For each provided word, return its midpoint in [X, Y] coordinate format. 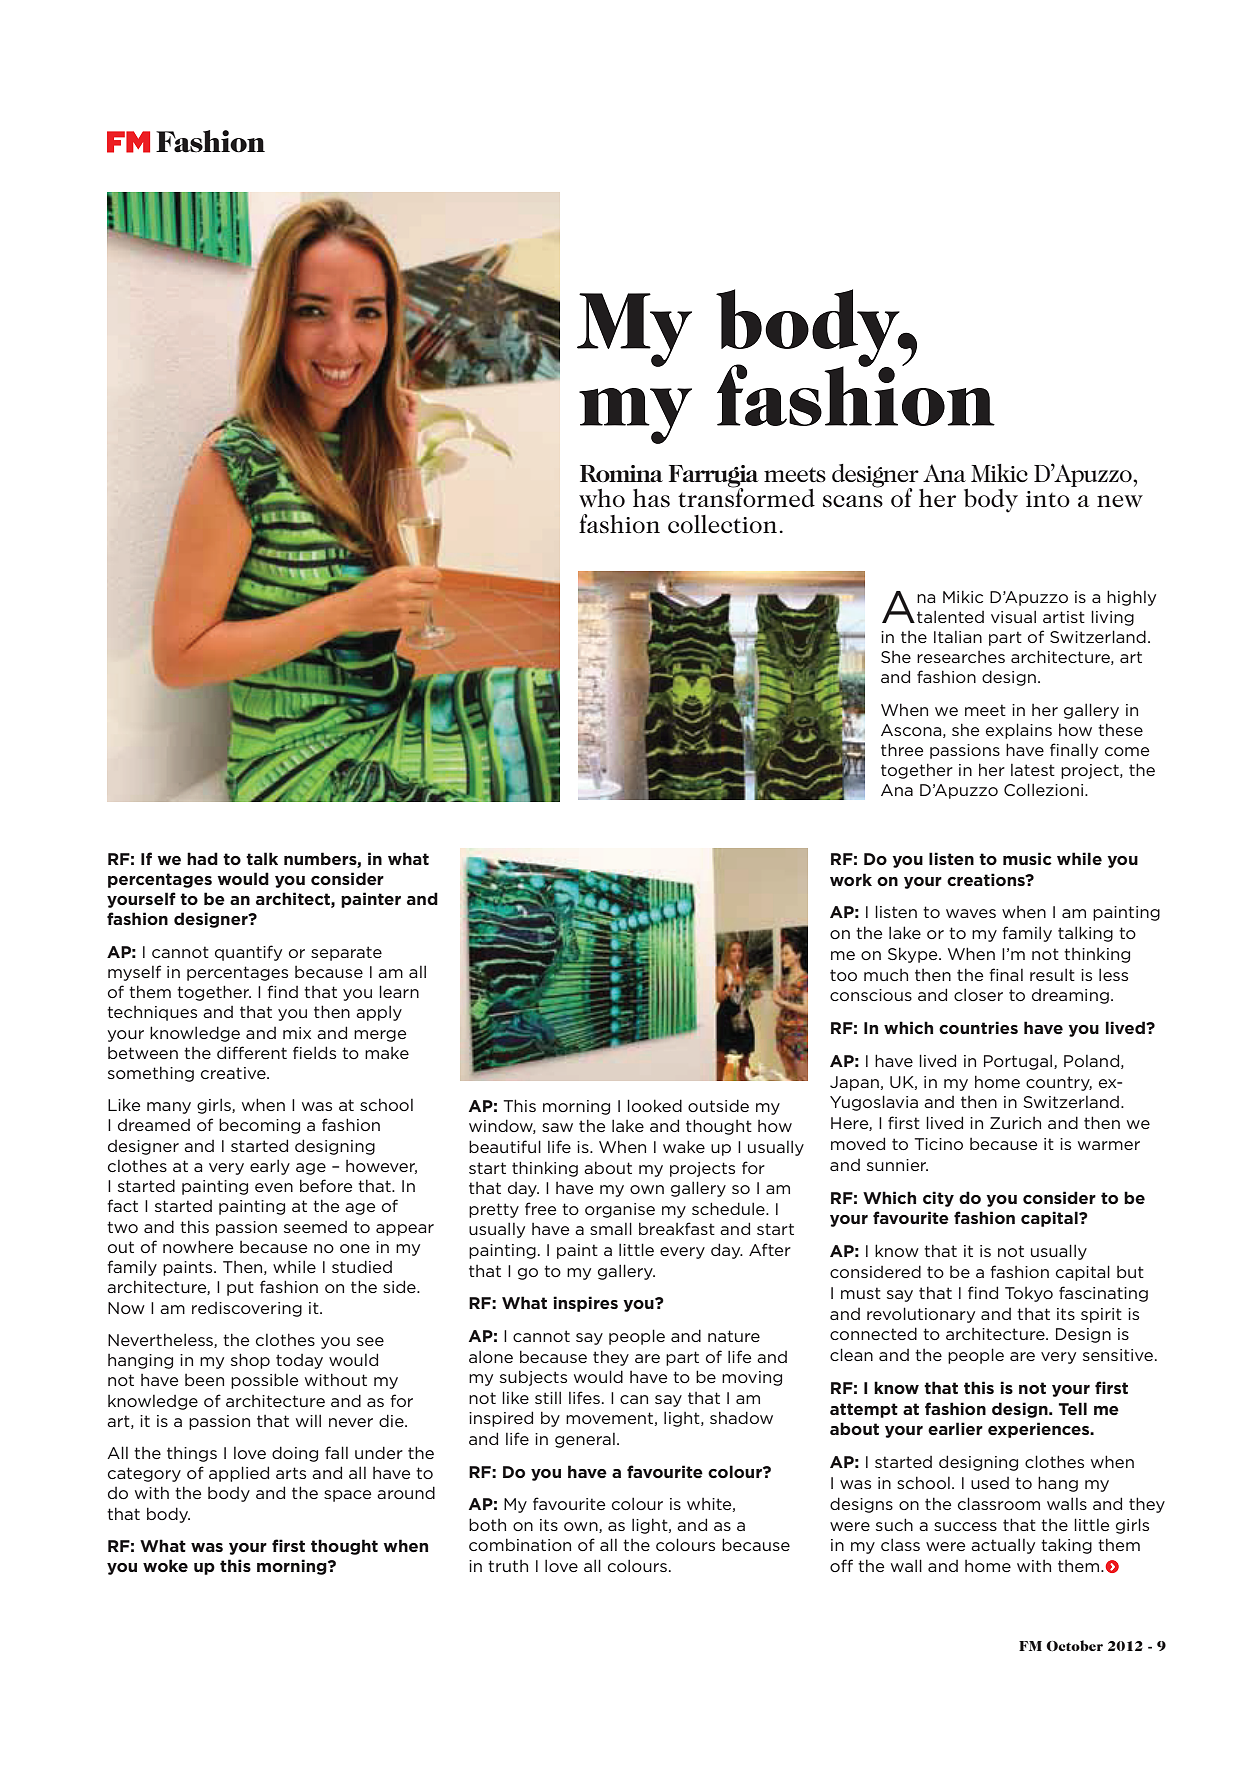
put [240, 1288]
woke [165, 1565]
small [611, 1228]
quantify [248, 953]
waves [971, 913]
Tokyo [1029, 1294]
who [602, 498]
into [1048, 499]
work [851, 879]
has [651, 498]
